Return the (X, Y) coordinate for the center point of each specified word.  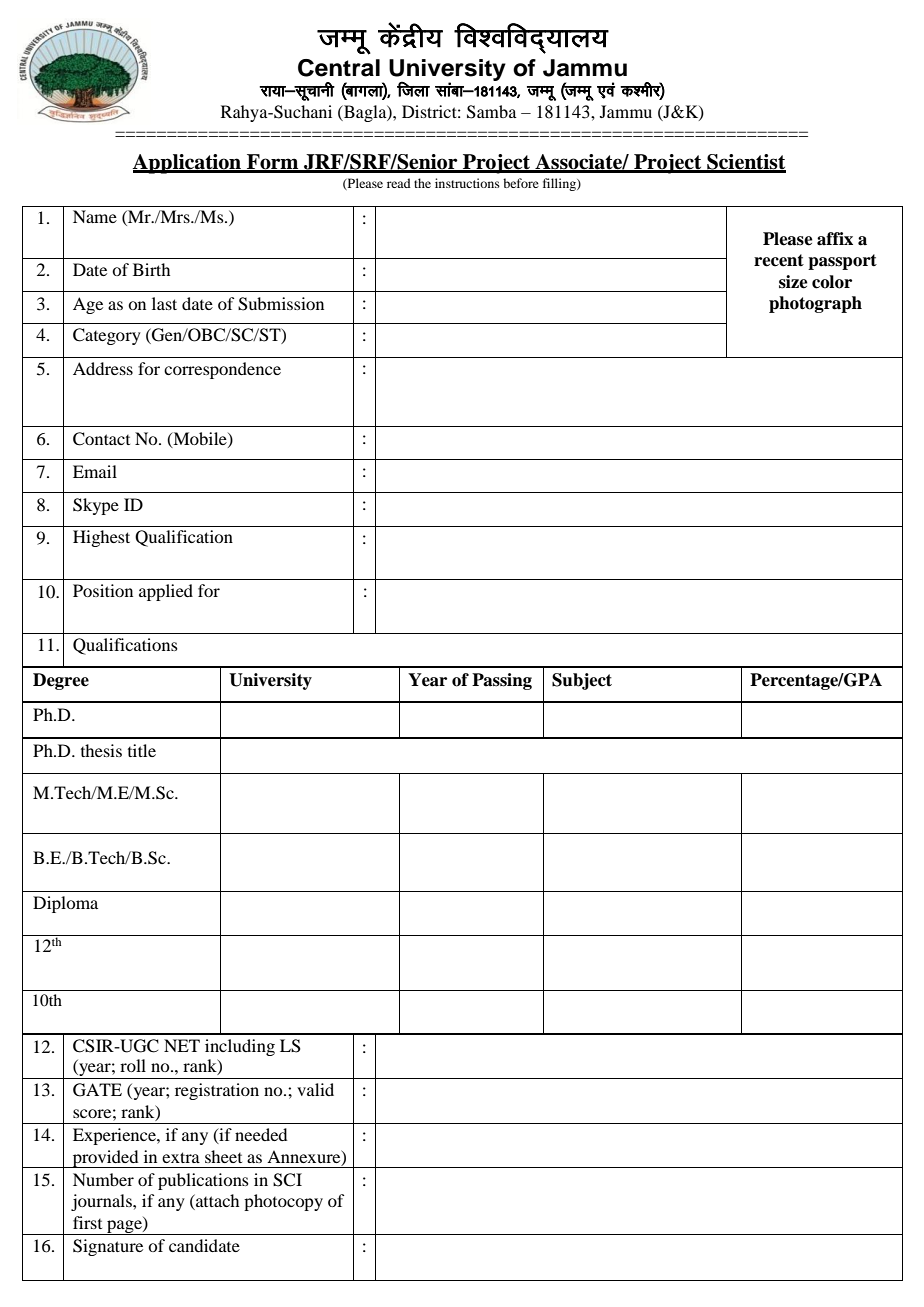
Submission (281, 304)
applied (166, 592)
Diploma (65, 904)
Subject (582, 681)
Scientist (745, 163)
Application (188, 164)
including (240, 1047)
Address (103, 368)
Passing (502, 681)
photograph (815, 304)
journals (102, 1202)
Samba (492, 112)
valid (315, 1089)
